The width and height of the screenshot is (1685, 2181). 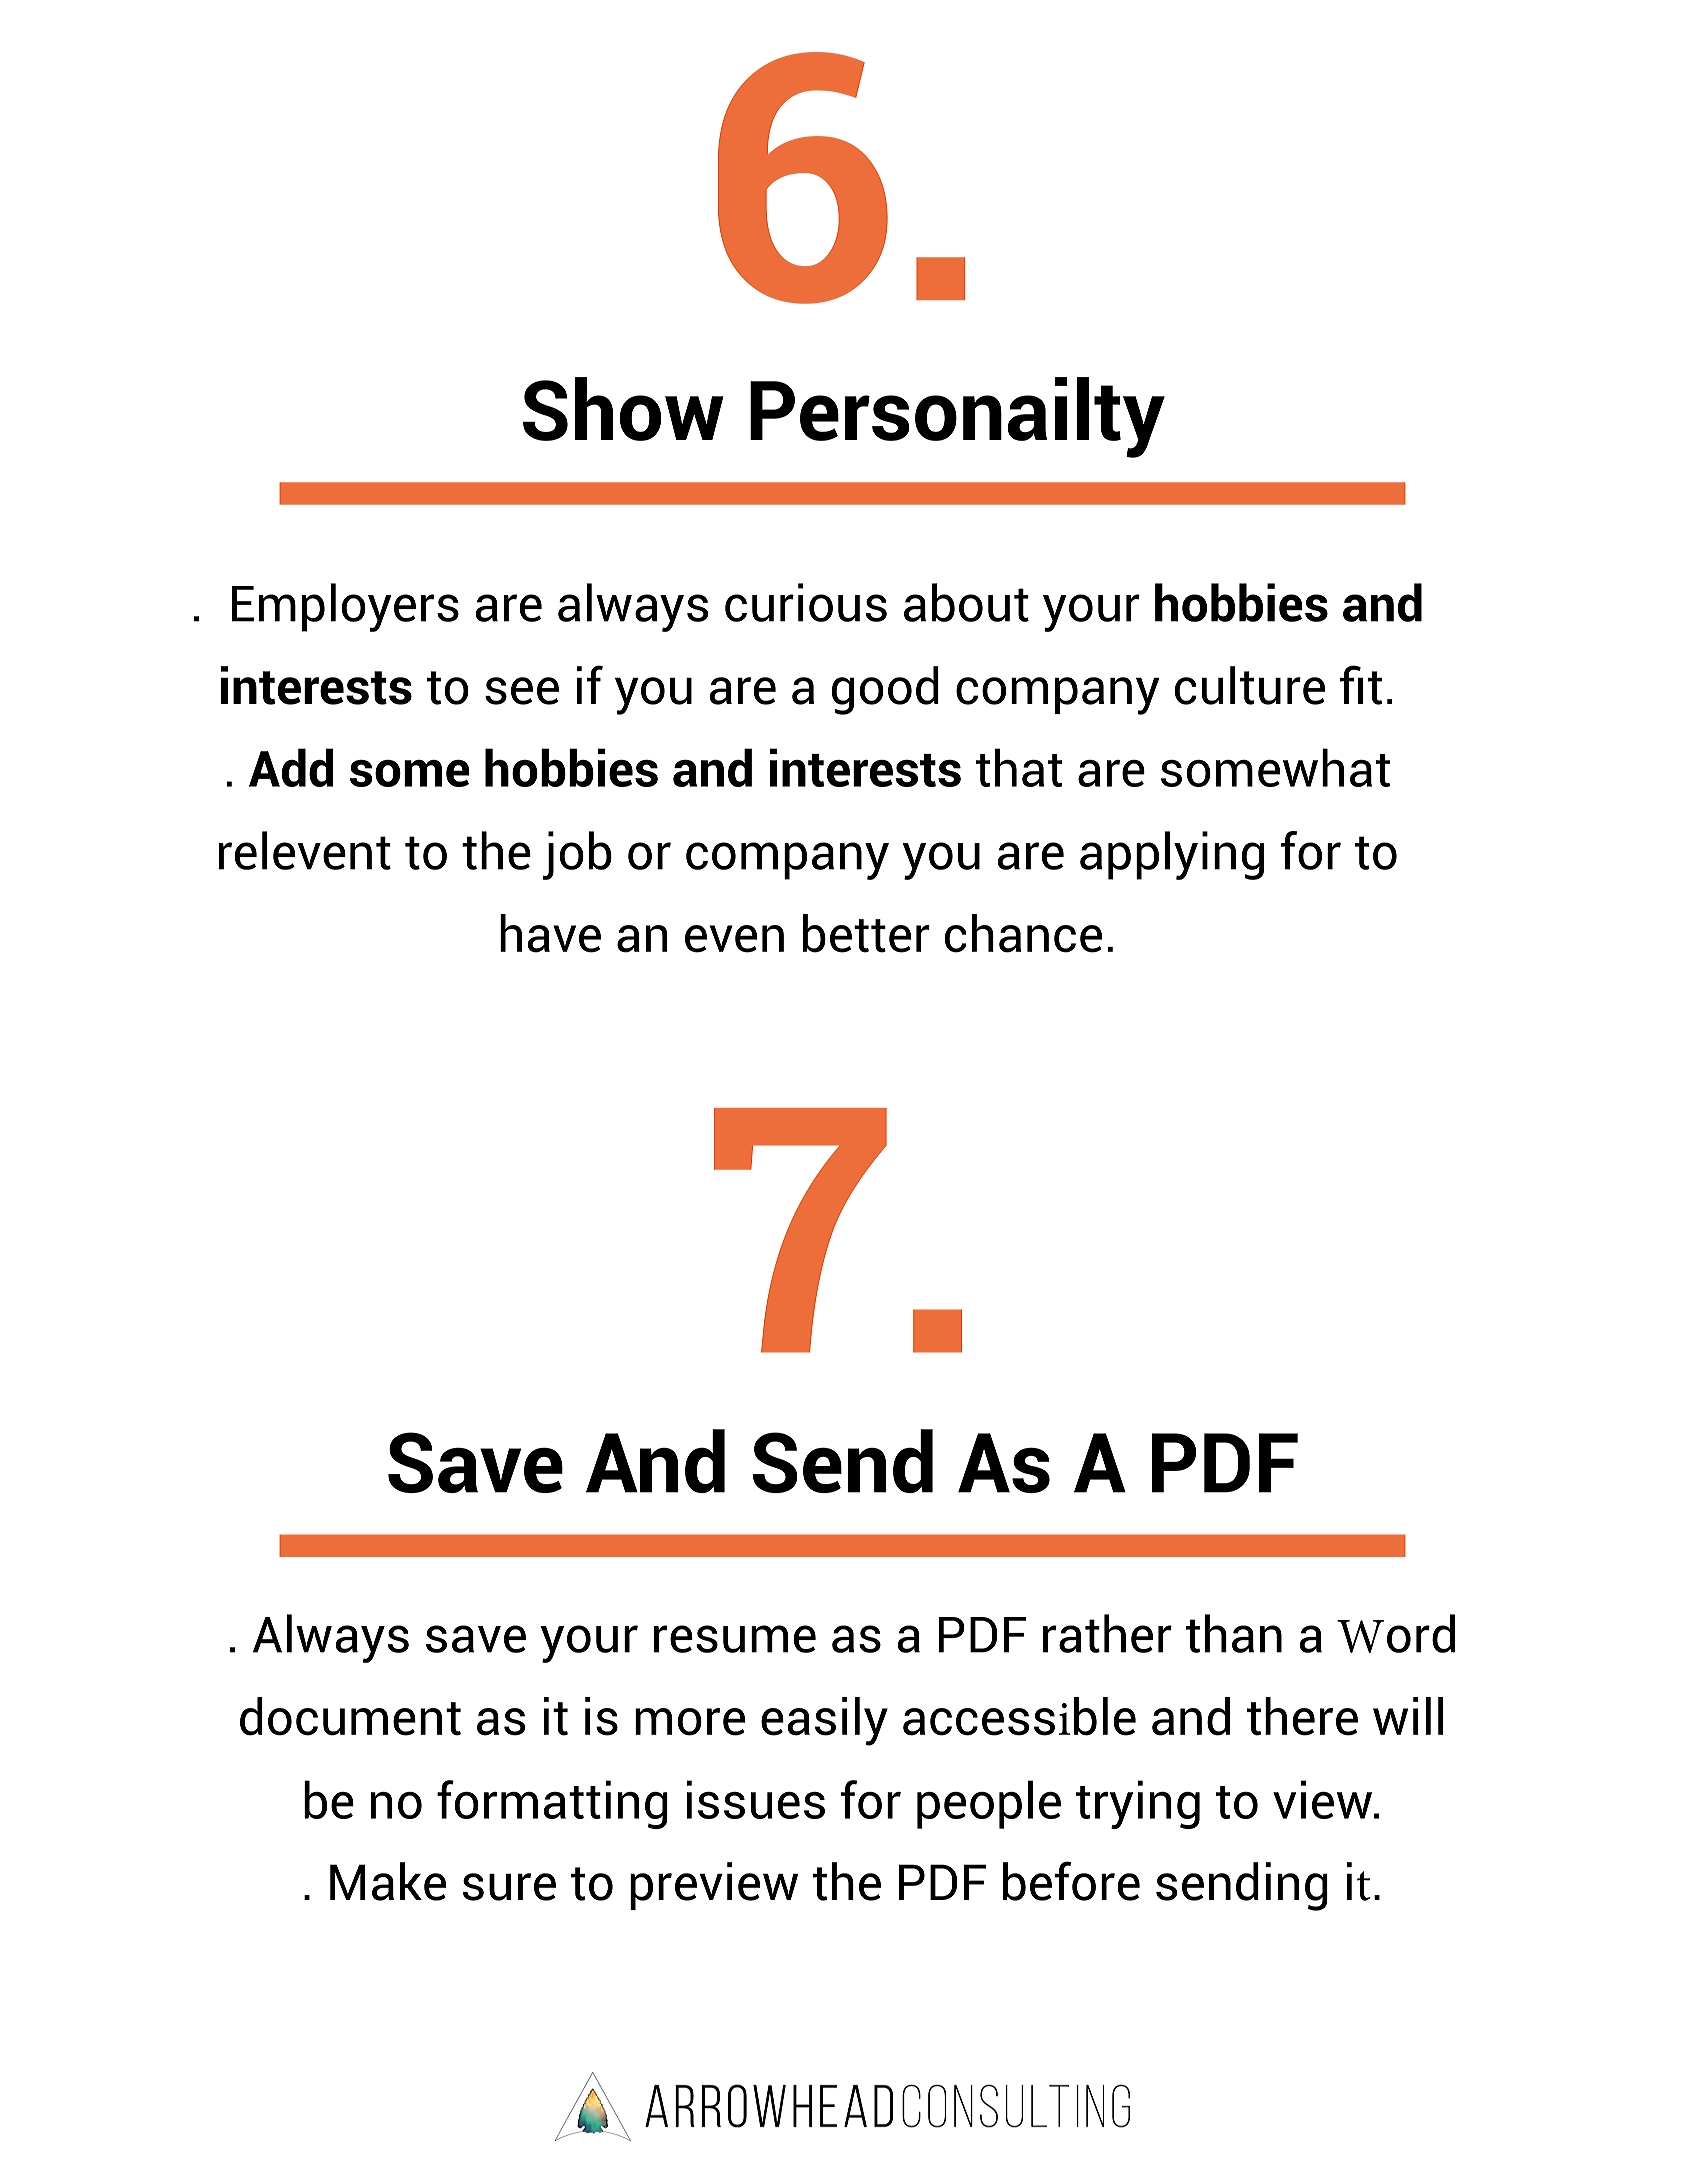 I want to click on better, so click(x=866, y=933).
